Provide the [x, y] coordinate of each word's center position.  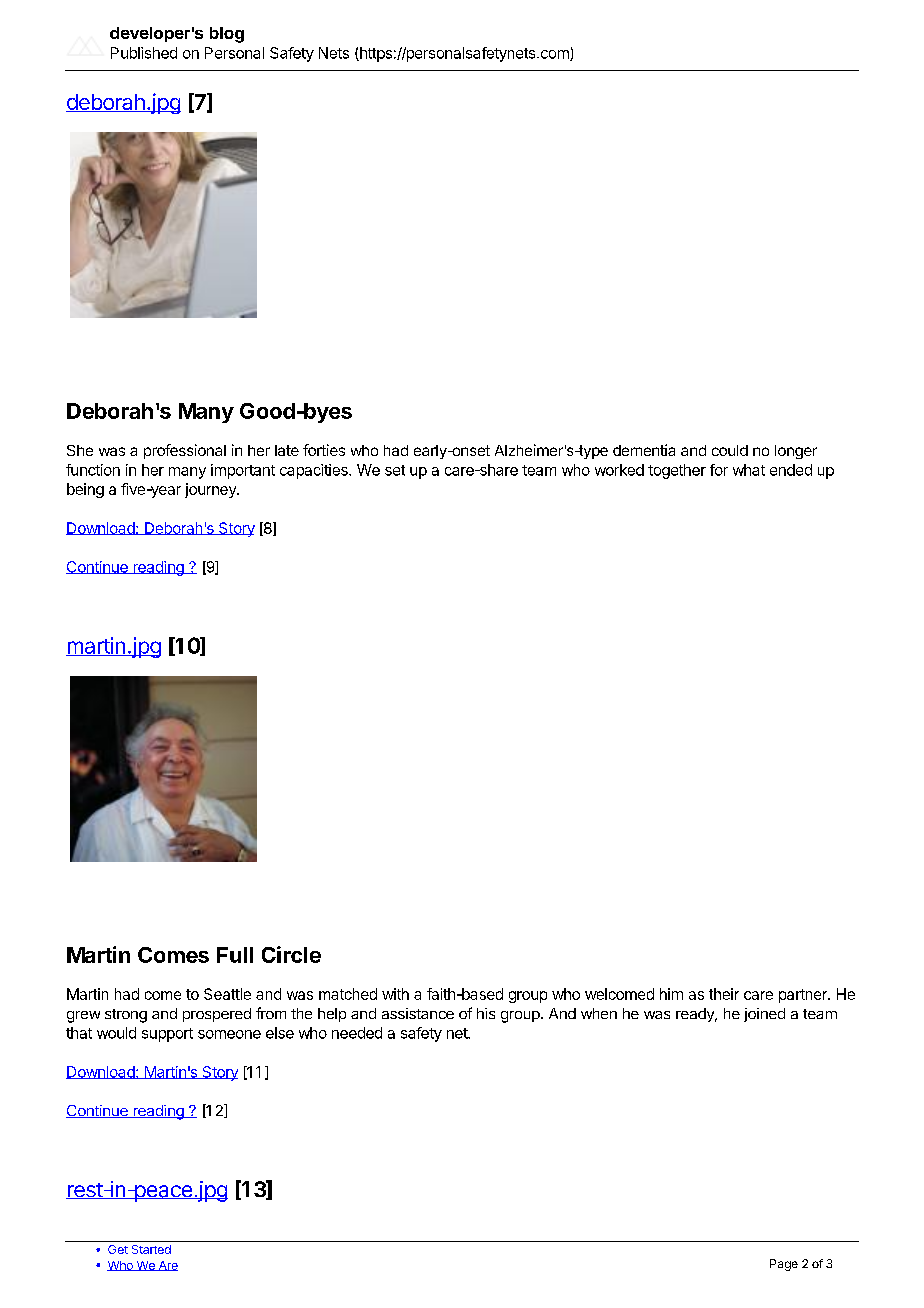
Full [235, 955]
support [167, 1035]
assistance [418, 1013]
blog [227, 35]
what [749, 470]
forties [324, 450]
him [671, 994]
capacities [315, 471]
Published [144, 53]
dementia [644, 450]
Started [151, 1249]
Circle [291, 954]
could [730, 450]
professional [185, 451]
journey [211, 490]
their [724, 994]
